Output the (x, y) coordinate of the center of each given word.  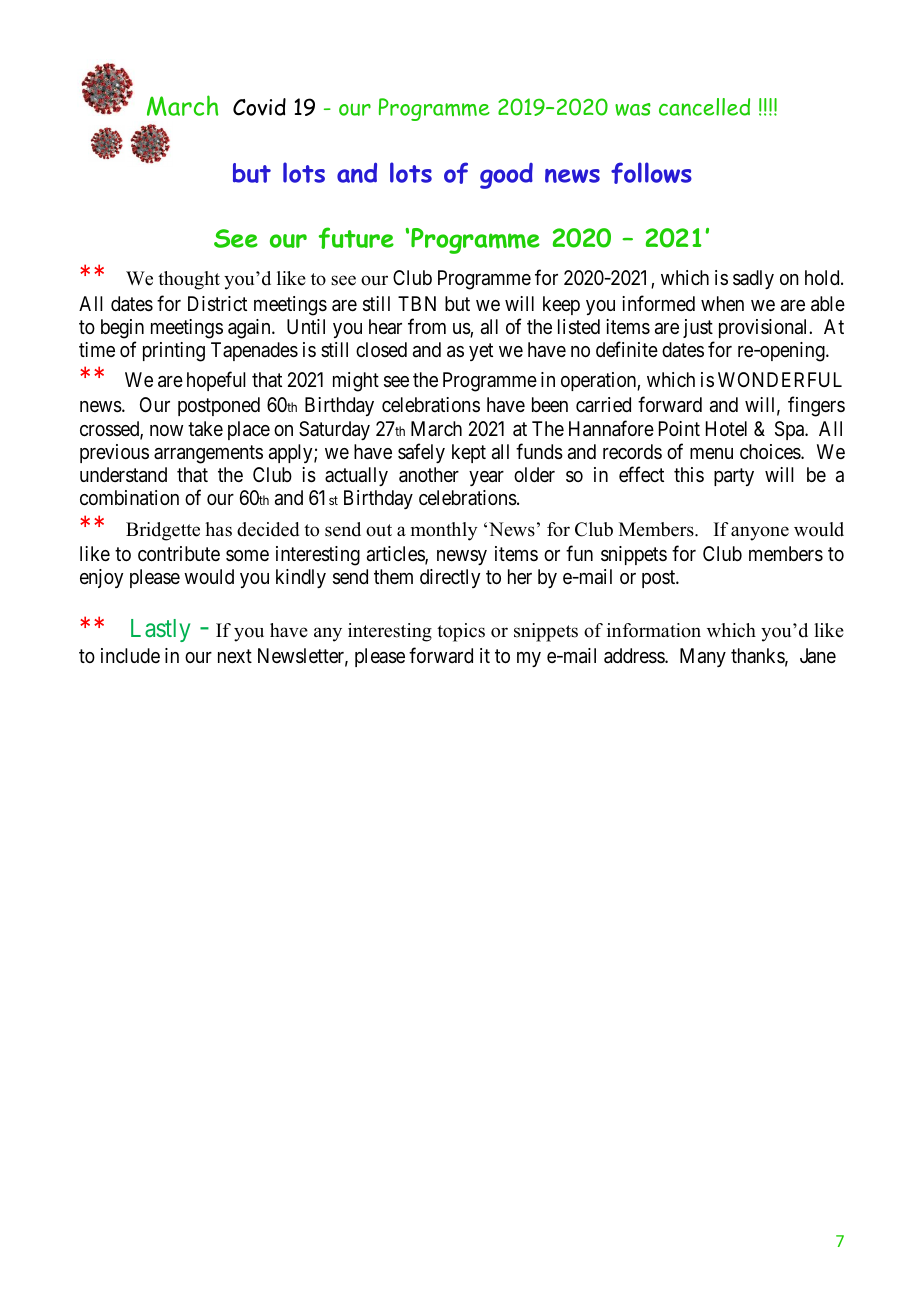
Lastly (160, 630)
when (722, 303)
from (427, 326)
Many (703, 657)
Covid (259, 107)
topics (461, 632)
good (506, 176)
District (217, 304)
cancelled (704, 107)
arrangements (208, 454)
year (486, 478)
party (734, 477)
